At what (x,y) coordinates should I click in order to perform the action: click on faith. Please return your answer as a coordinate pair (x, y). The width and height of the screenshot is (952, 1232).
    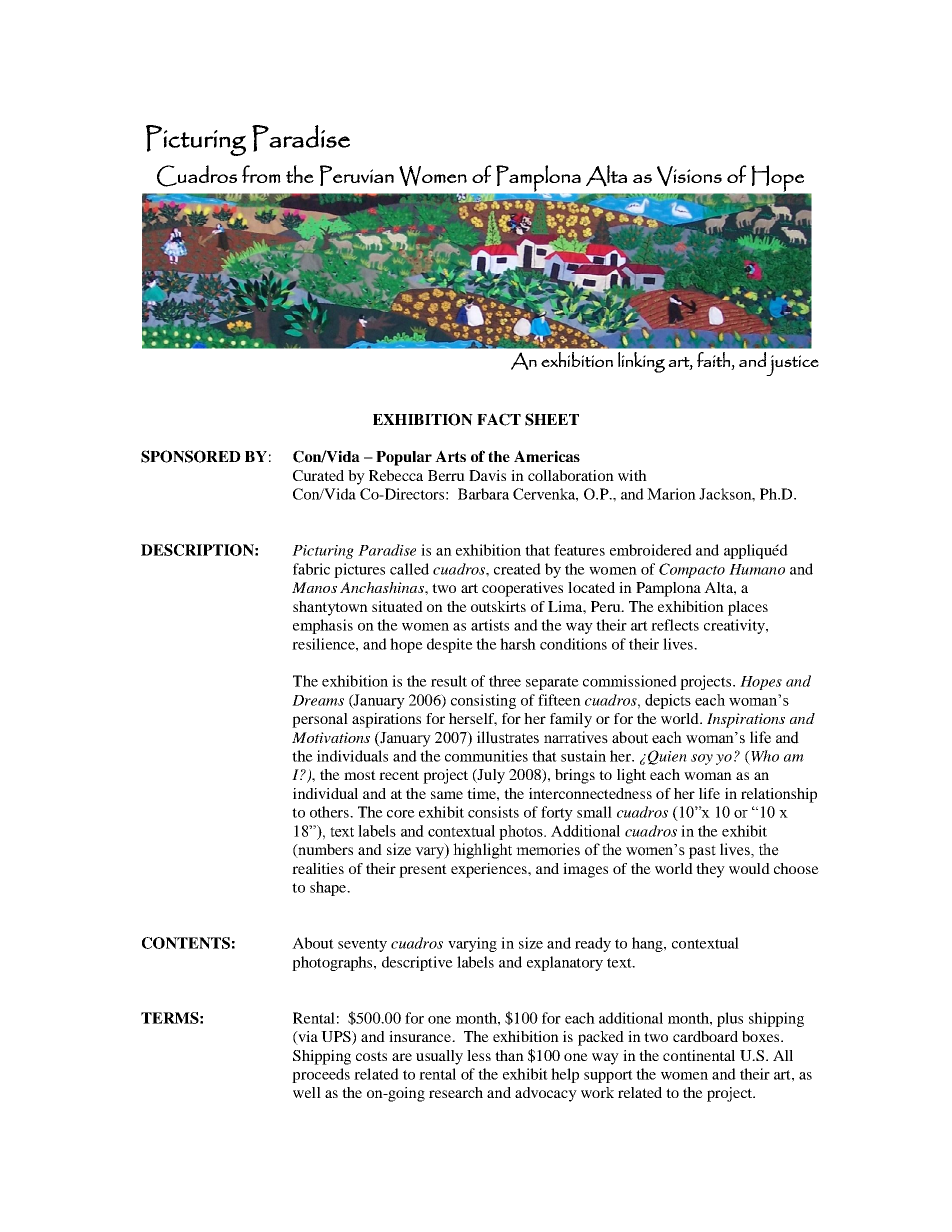
    Looking at the image, I should click on (713, 359).
